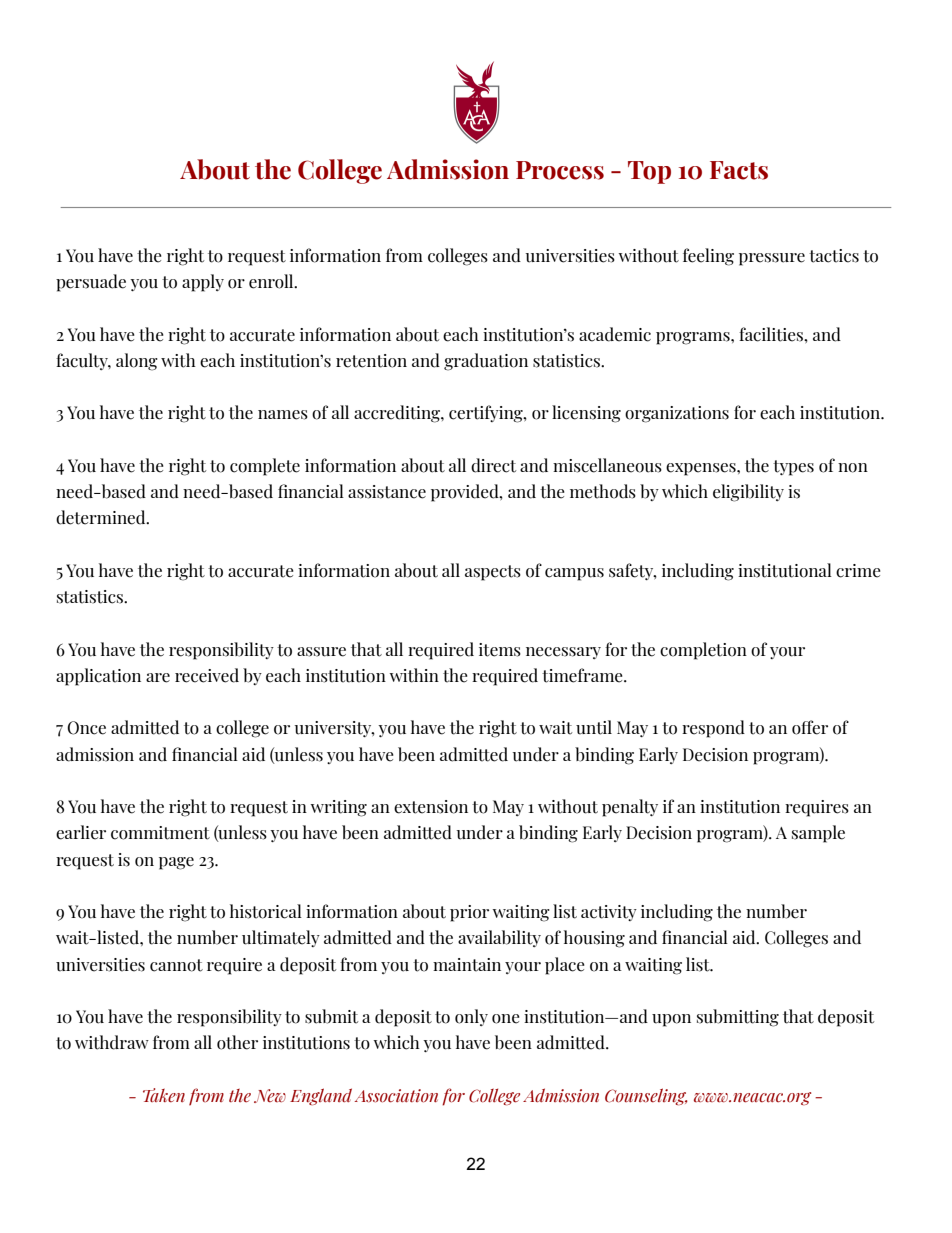  What do you see at coordinates (560, 170) in the screenshot?
I see `Process` at bounding box center [560, 170].
